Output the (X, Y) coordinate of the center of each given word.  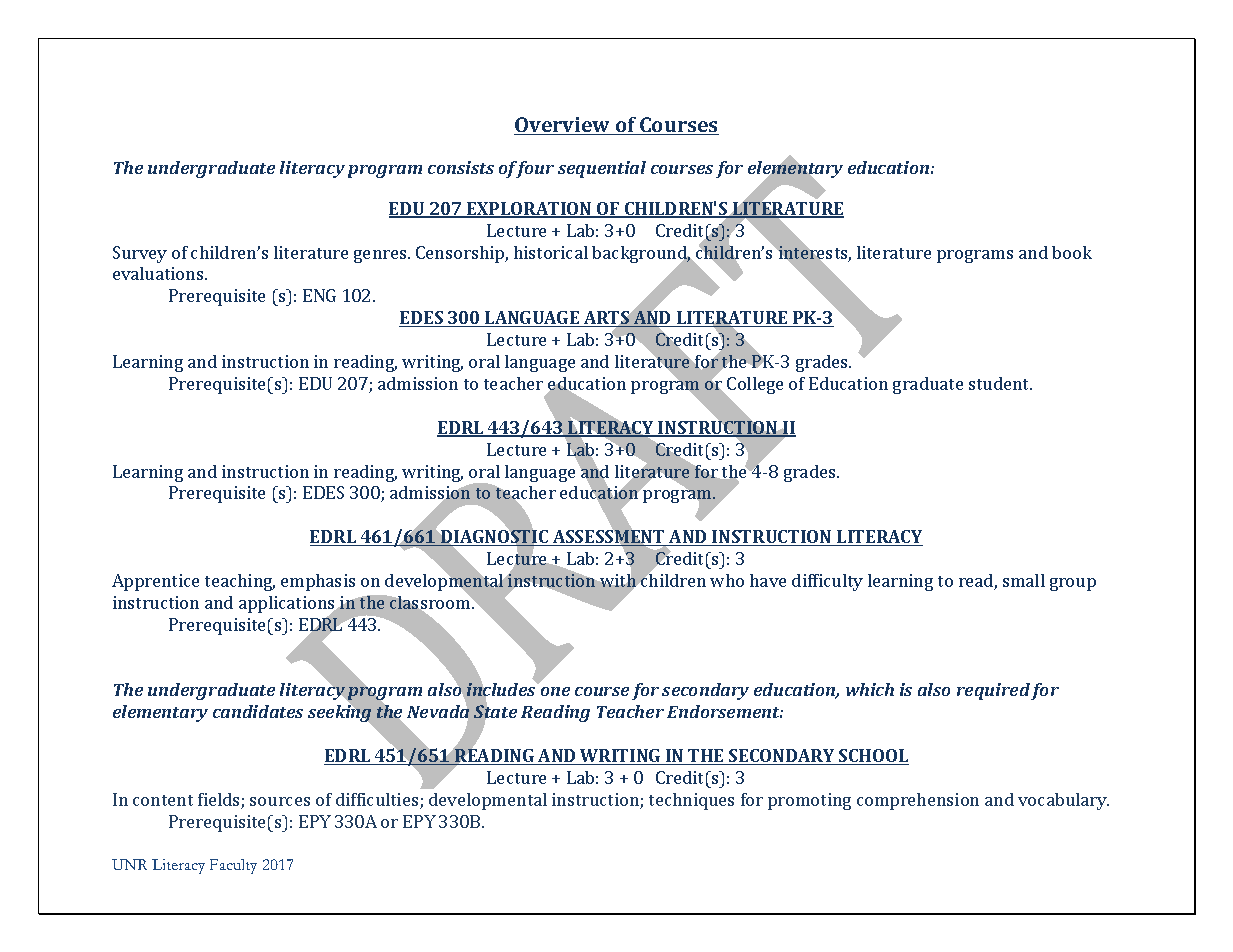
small (1024, 580)
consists (461, 167)
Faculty (233, 866)
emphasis (318, 582)
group (1073, 584)
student (1000, 383)
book (1072, 252)
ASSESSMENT (609, 537)
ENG (319, 295)
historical (551, 252)
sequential (602, 169)
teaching (240, 582)
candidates (258, 711)
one (555, 691)
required (993, 691)
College (754, 387)
